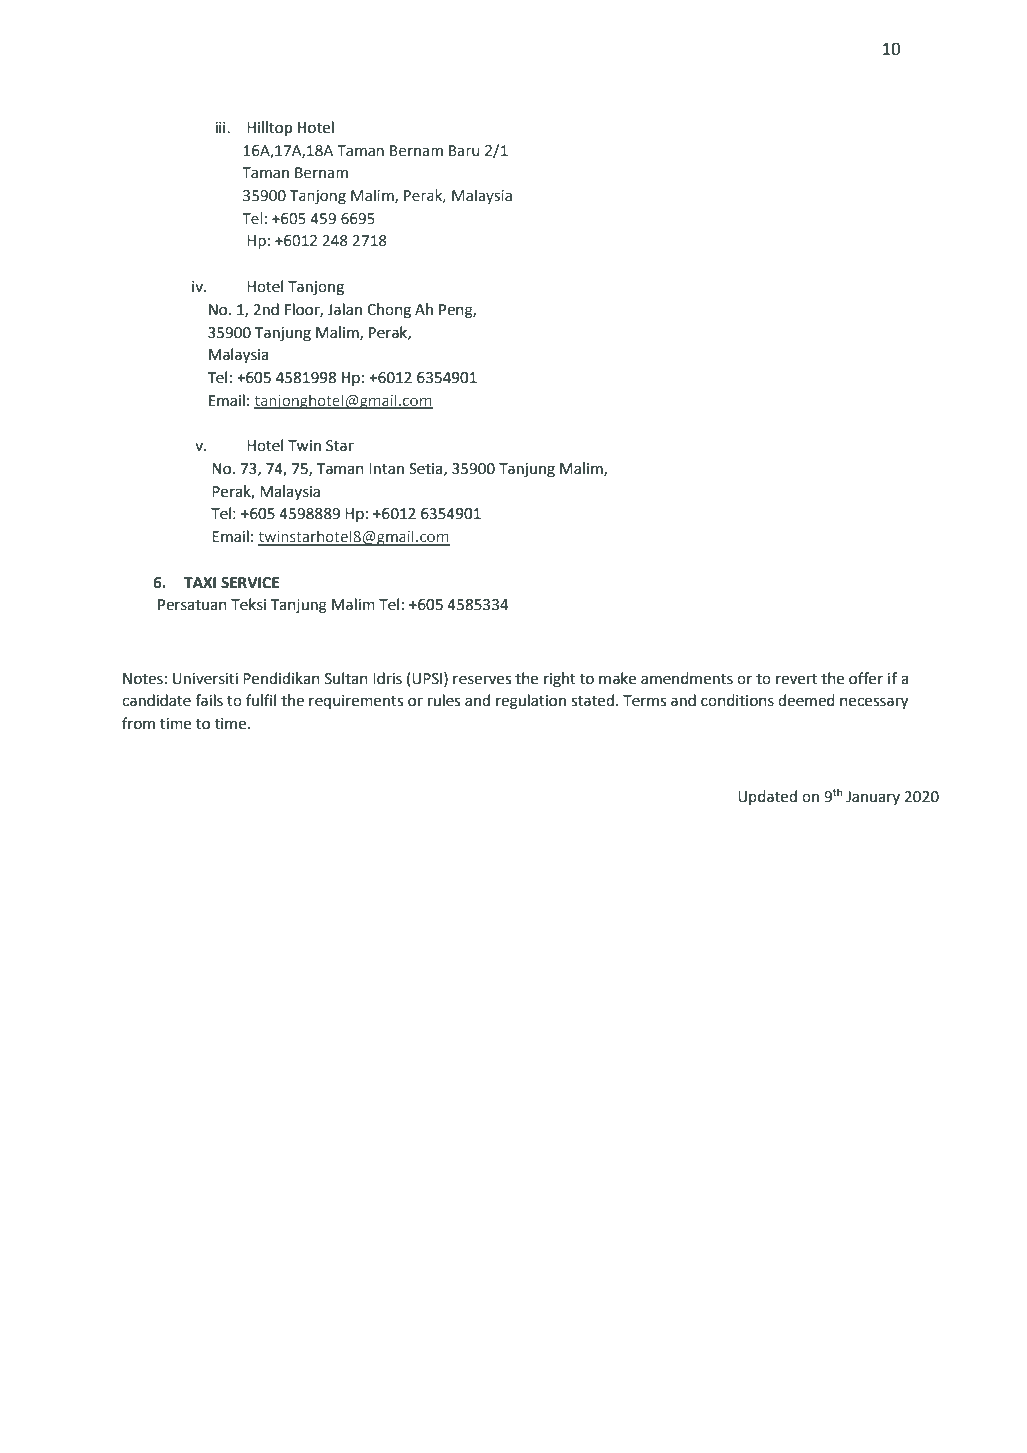  I want to click on Hilltop, so click(269, 129).
